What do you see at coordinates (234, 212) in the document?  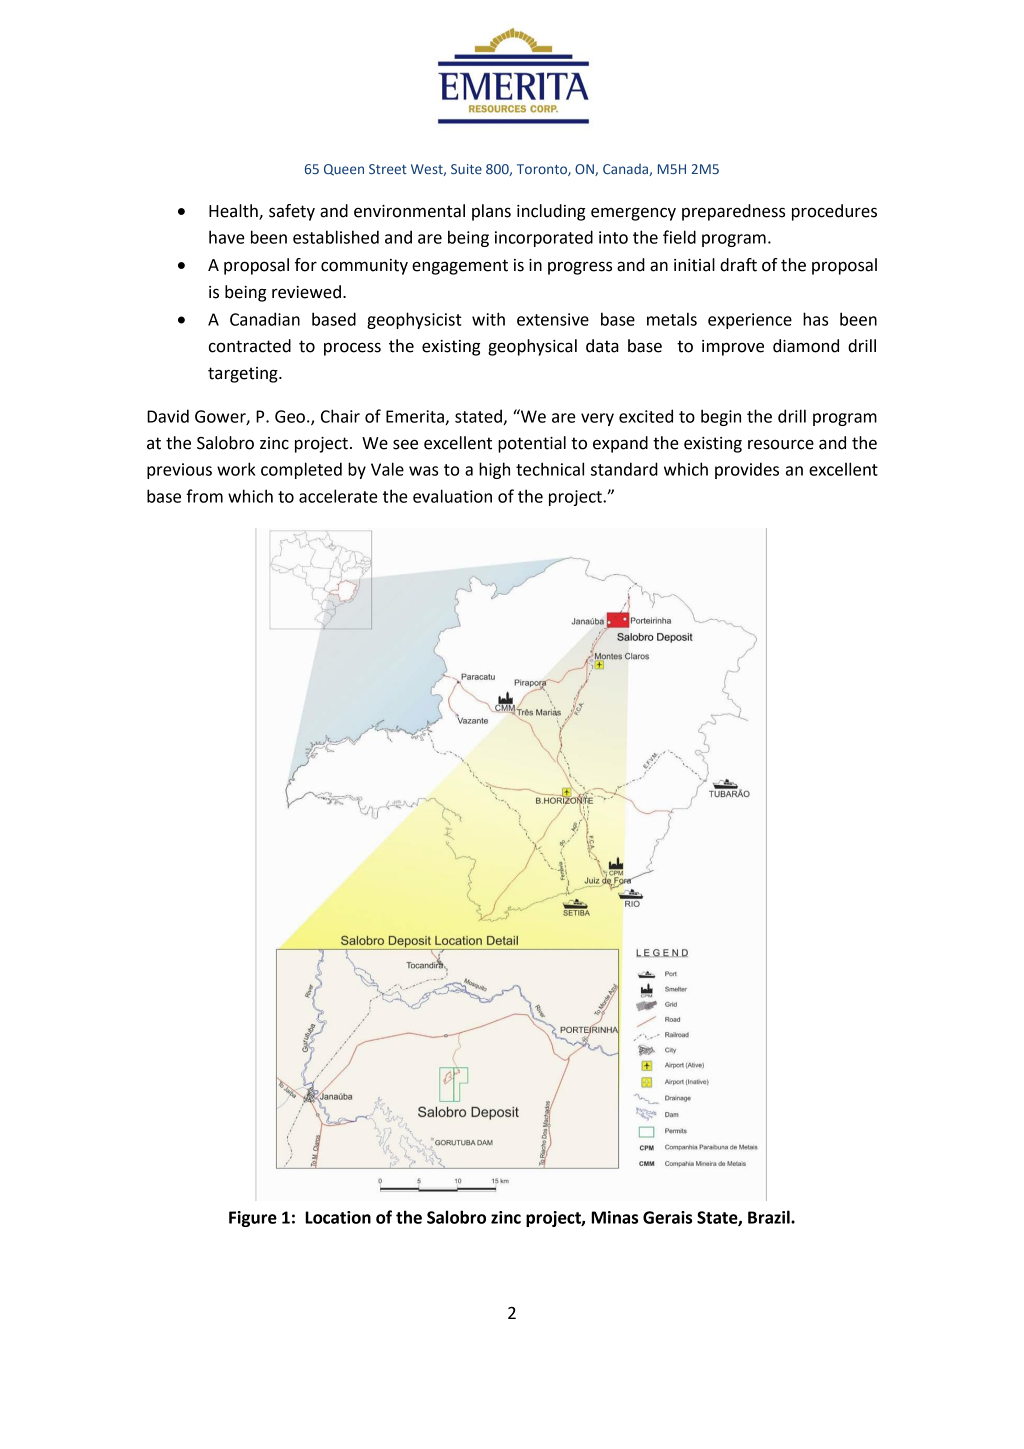 I see `Health` at bounding box center [234, 212].
